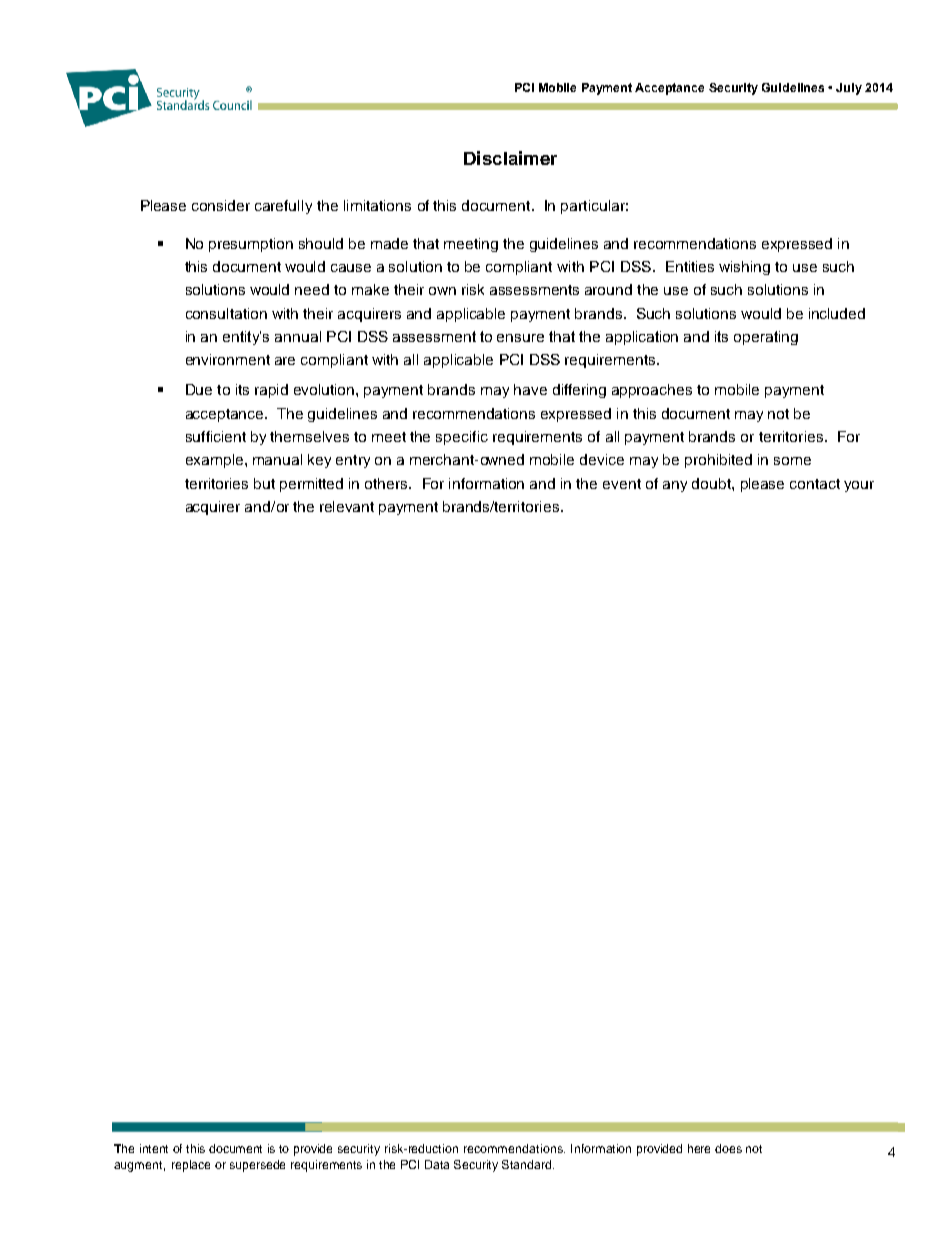  What do you see at coordinates (221, 205) in the page?
I see `consider` at bounding box center [221, 205].
